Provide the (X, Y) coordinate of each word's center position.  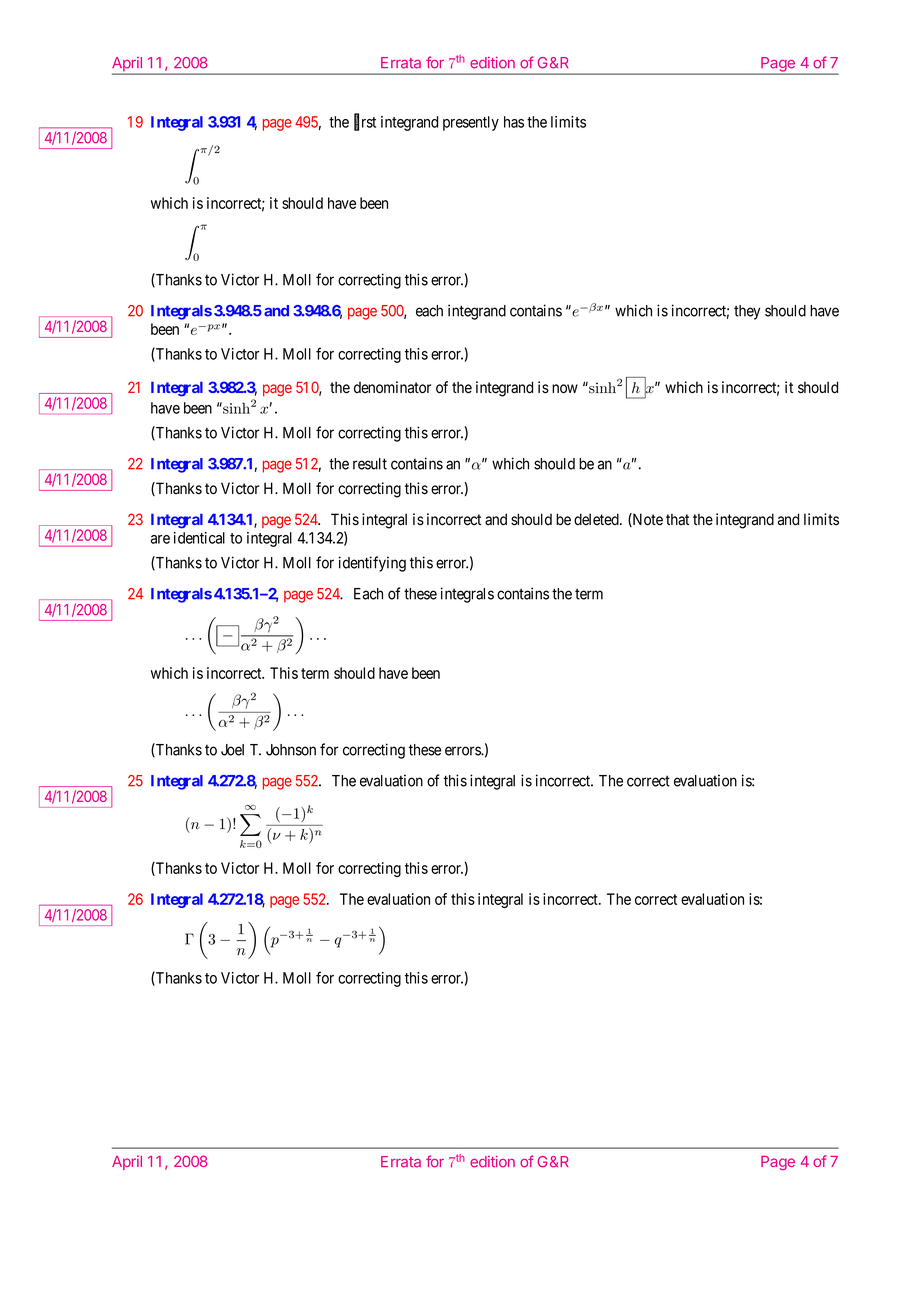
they (747, 312)
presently (471, 123)
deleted (597, 519)
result (370, 464)
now (565, 389)
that (677, 519)
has (514, 122)
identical (199, 538)
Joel (232, 750)
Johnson (291, 750)
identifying (372, 564)
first (365, 122)
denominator (392, 387)
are (160, 539)
